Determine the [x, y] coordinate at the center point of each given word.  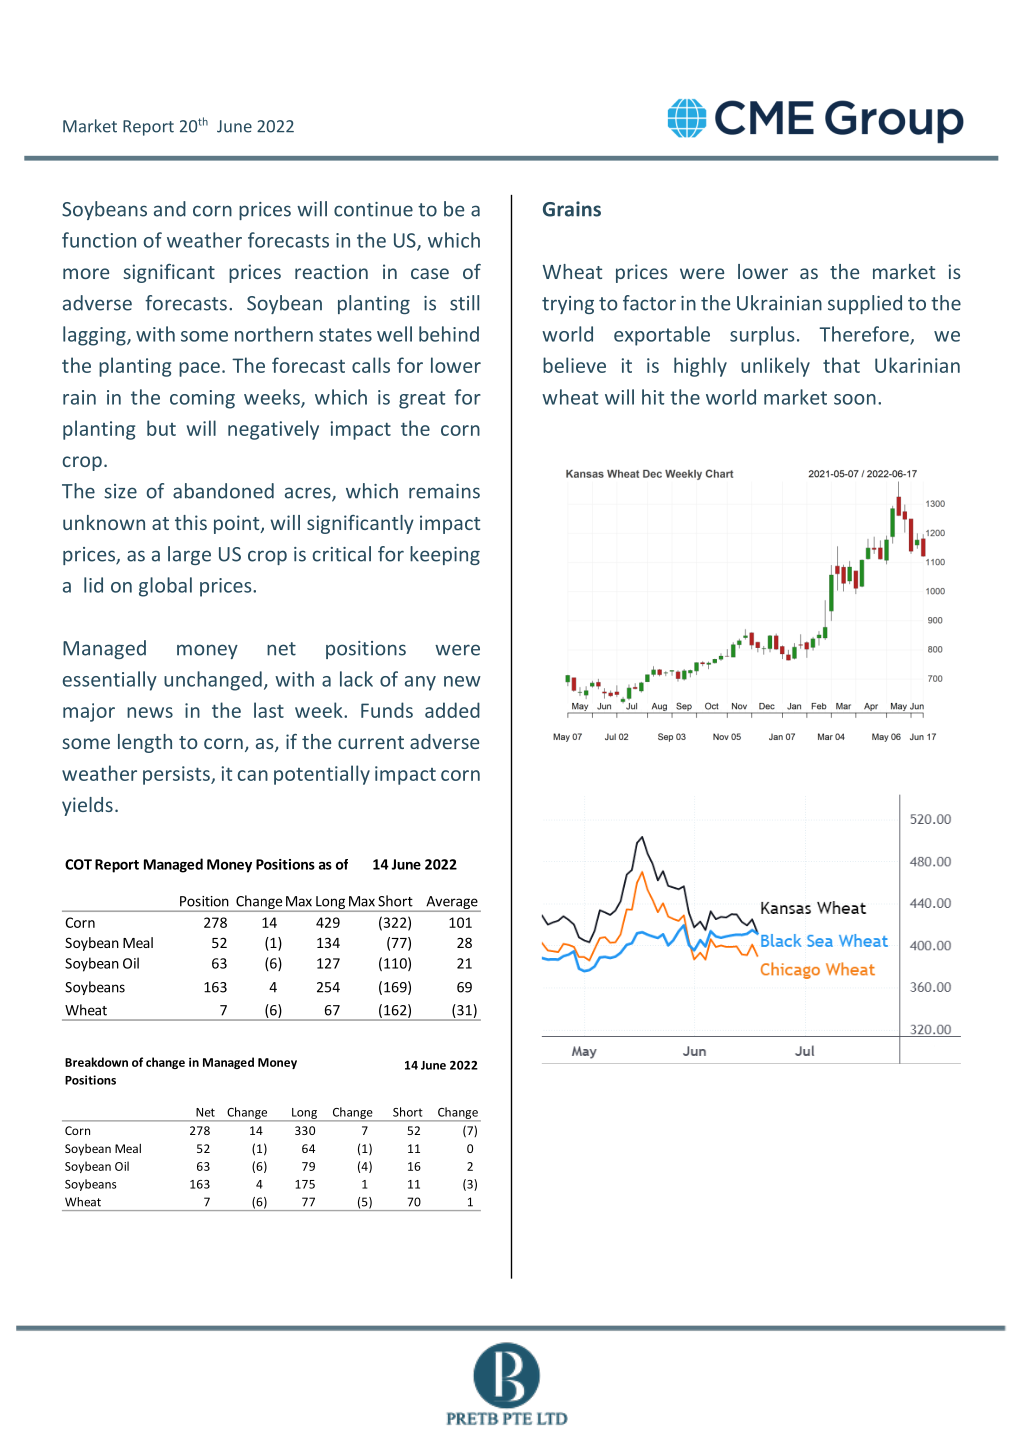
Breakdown [96, 1062]
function [99, 240]
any [420, 683]
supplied [865, 304]
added [452, 710]
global [165, 587]
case [430, 273]
